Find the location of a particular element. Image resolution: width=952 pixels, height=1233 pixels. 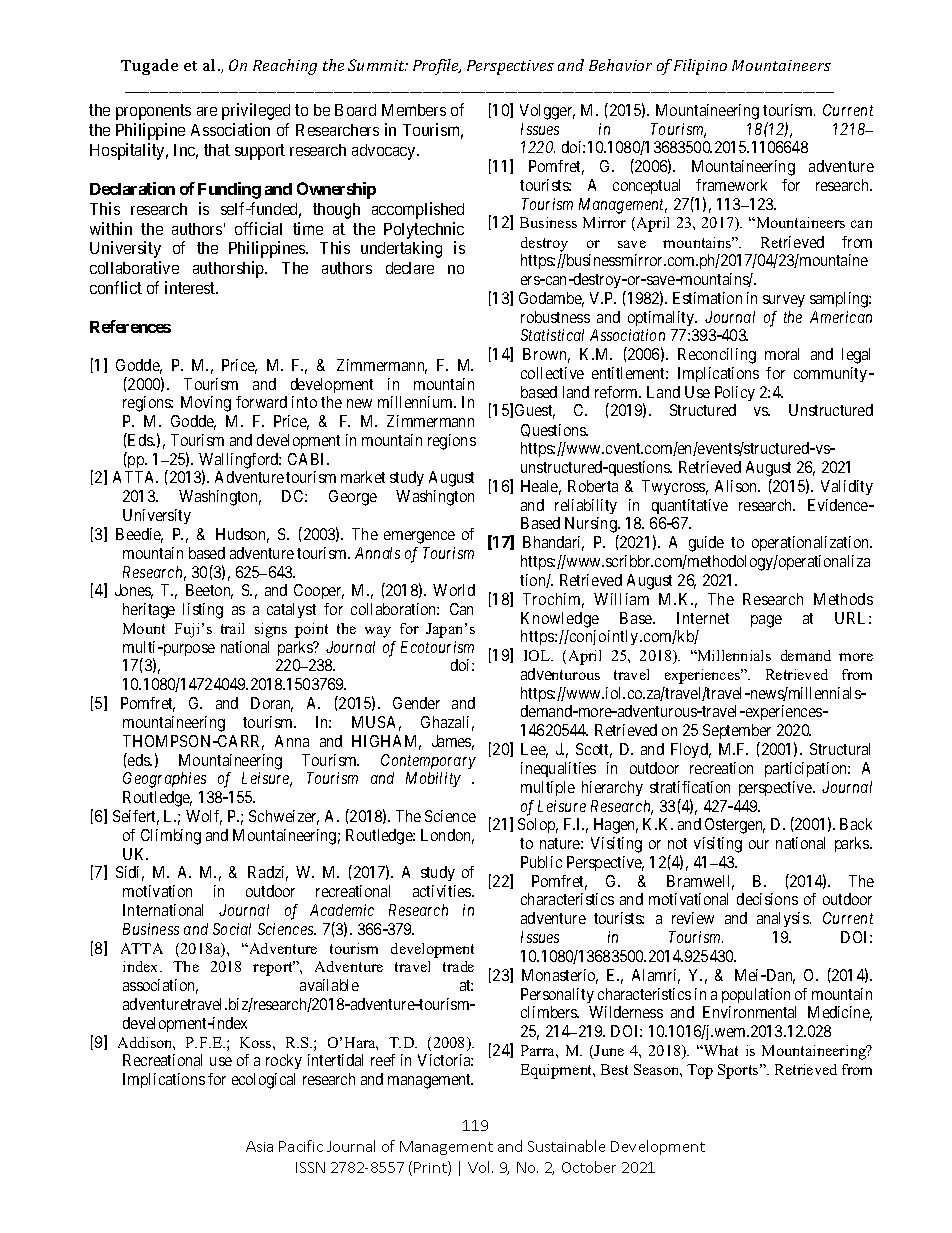

proponents is located at coordinates (153, 112).
